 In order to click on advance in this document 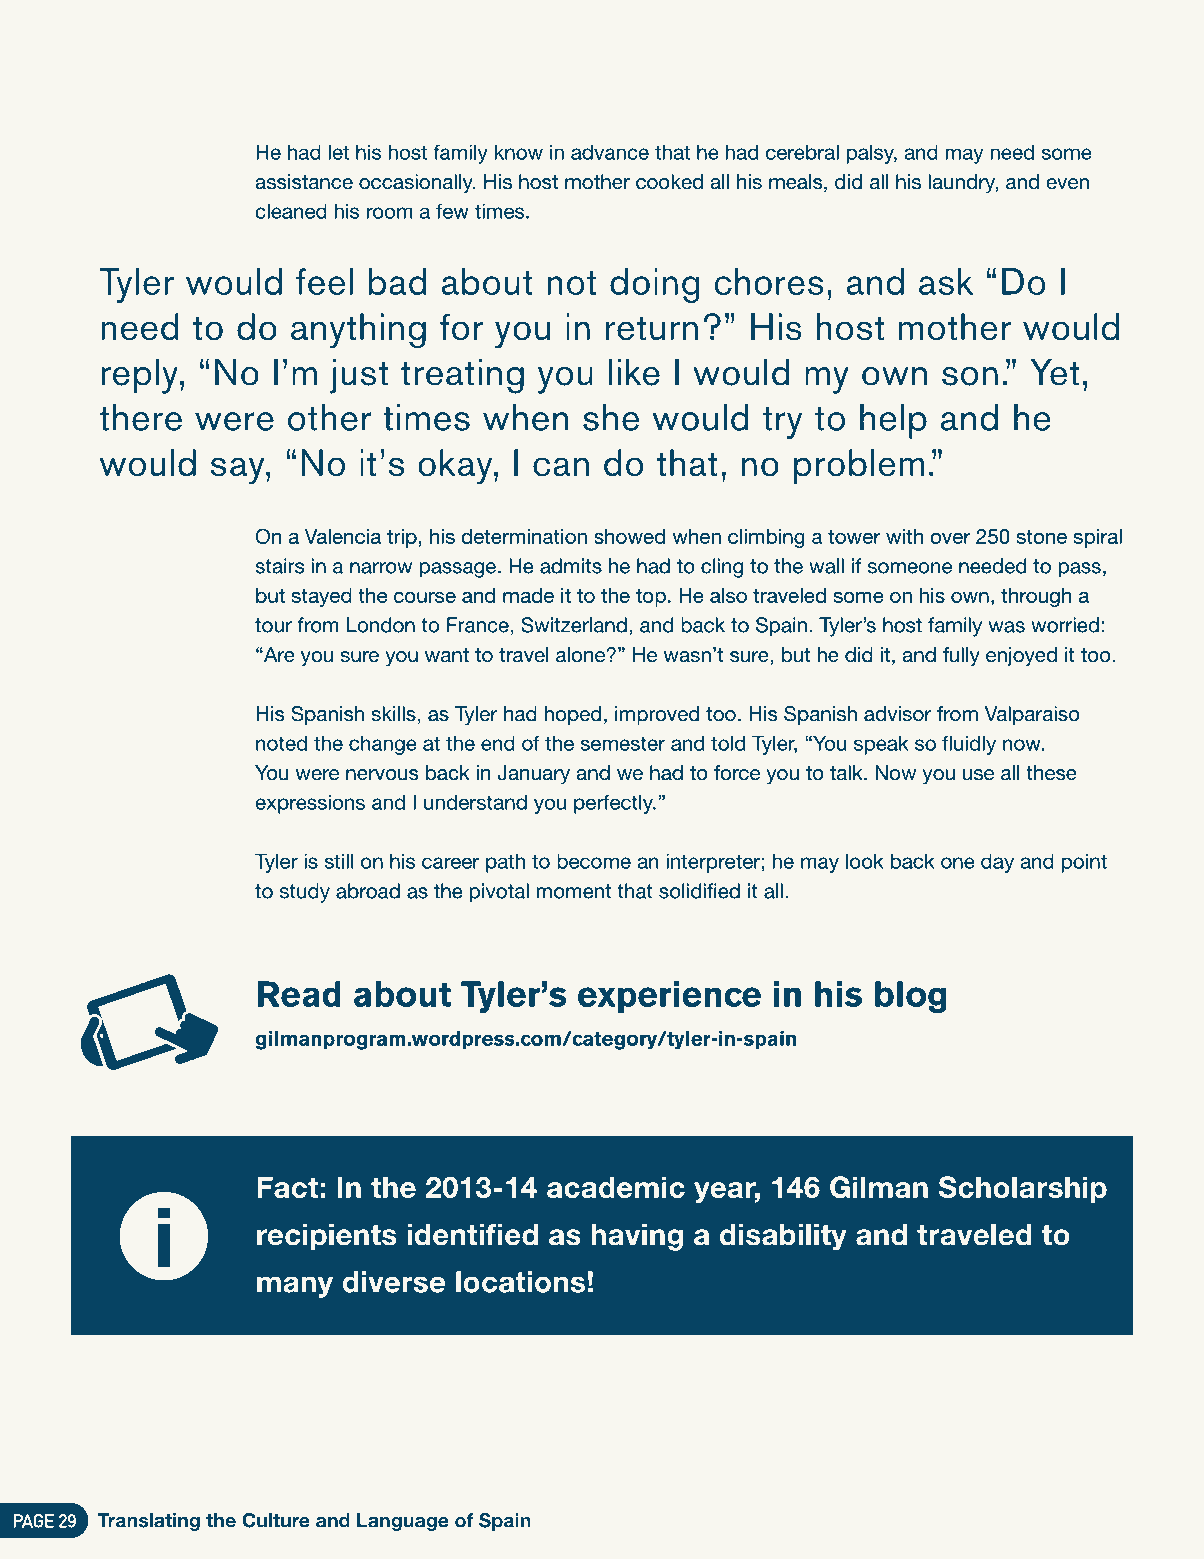, I will do `click(610, 152)`.
